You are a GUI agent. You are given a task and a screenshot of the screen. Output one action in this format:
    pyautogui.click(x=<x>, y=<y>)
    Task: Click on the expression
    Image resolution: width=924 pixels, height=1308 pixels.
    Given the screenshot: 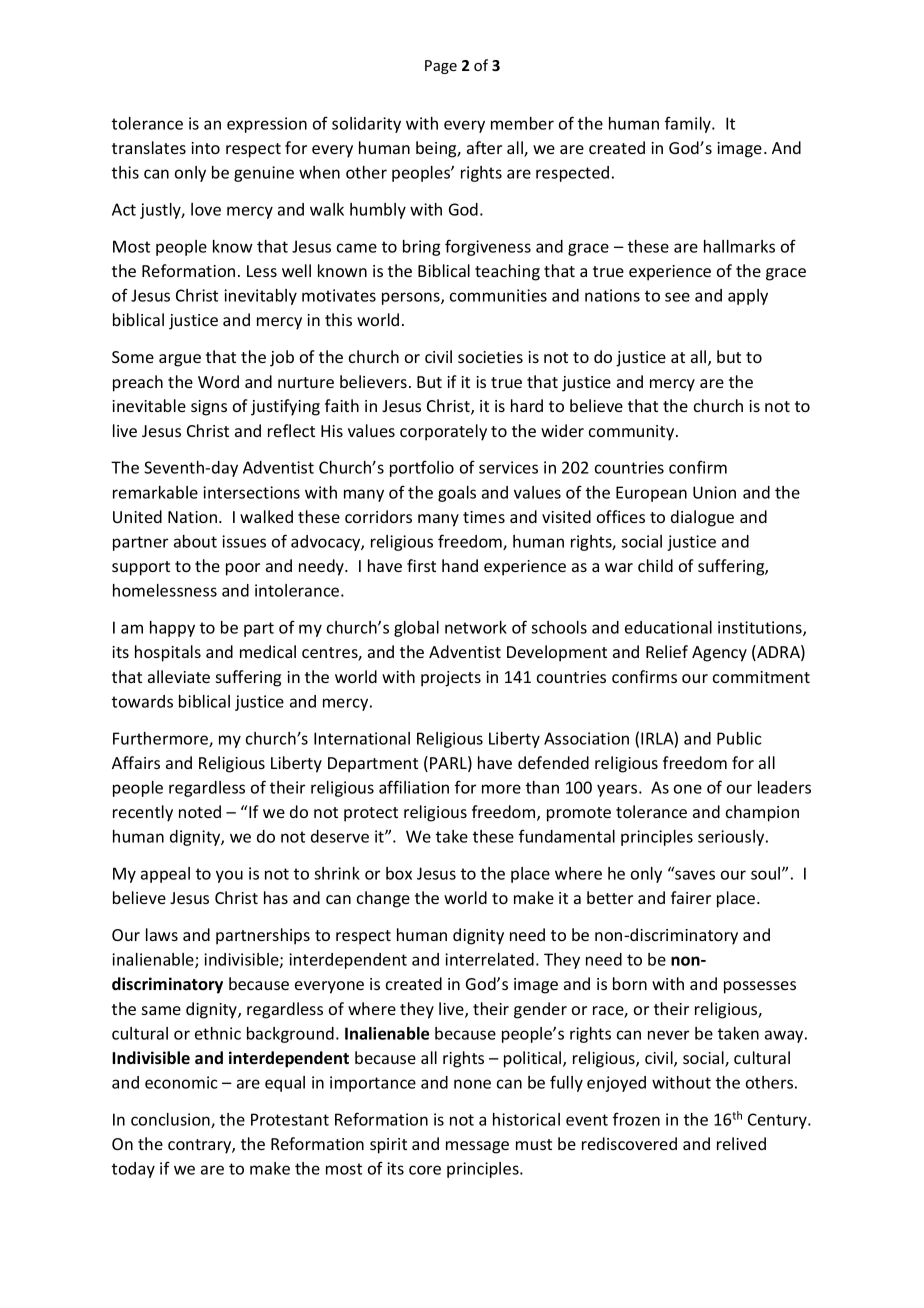 What is the action you would take?
    pyautogui.click(x=267, y=125)
